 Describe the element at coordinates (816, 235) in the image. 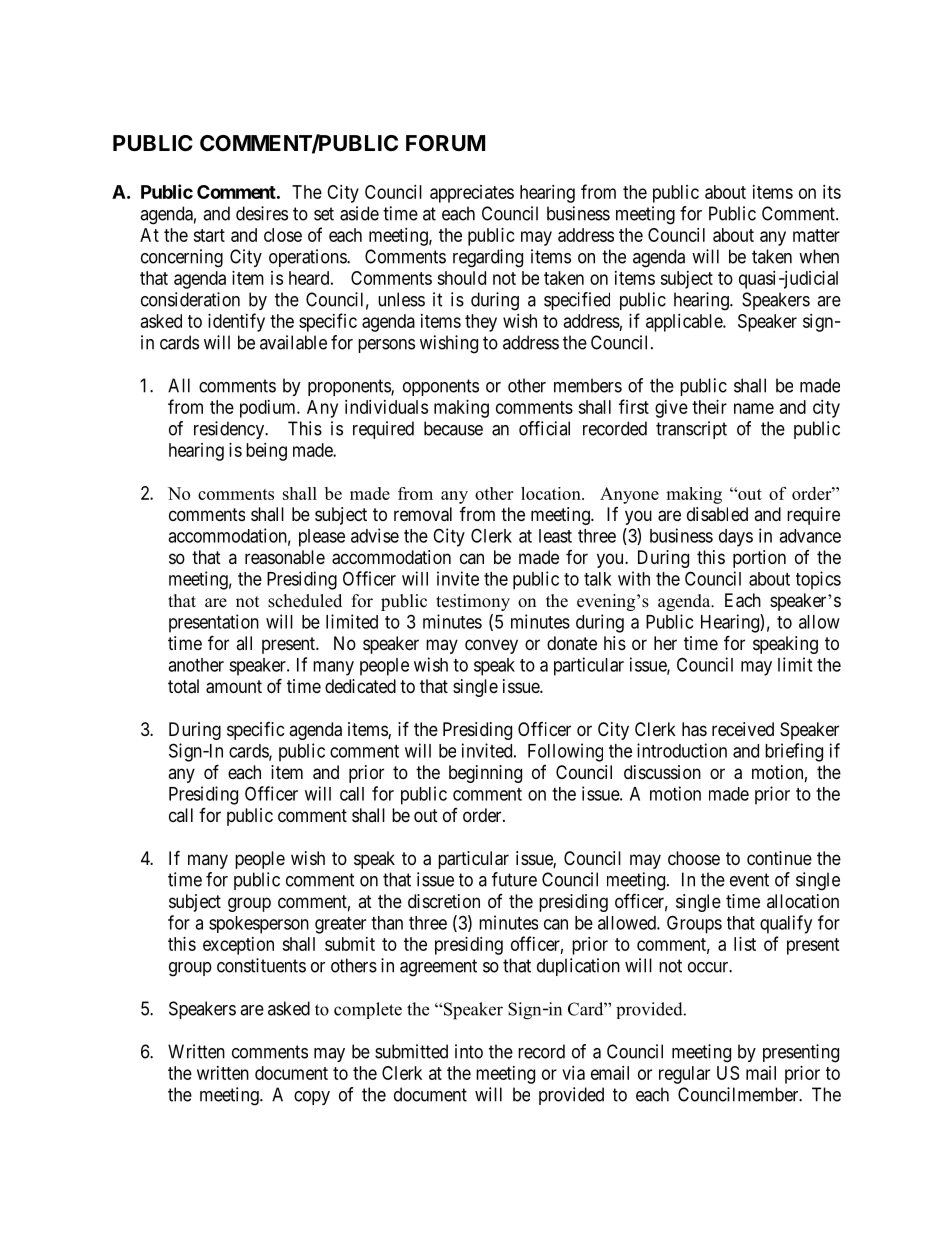

I see `matter` at that location.
